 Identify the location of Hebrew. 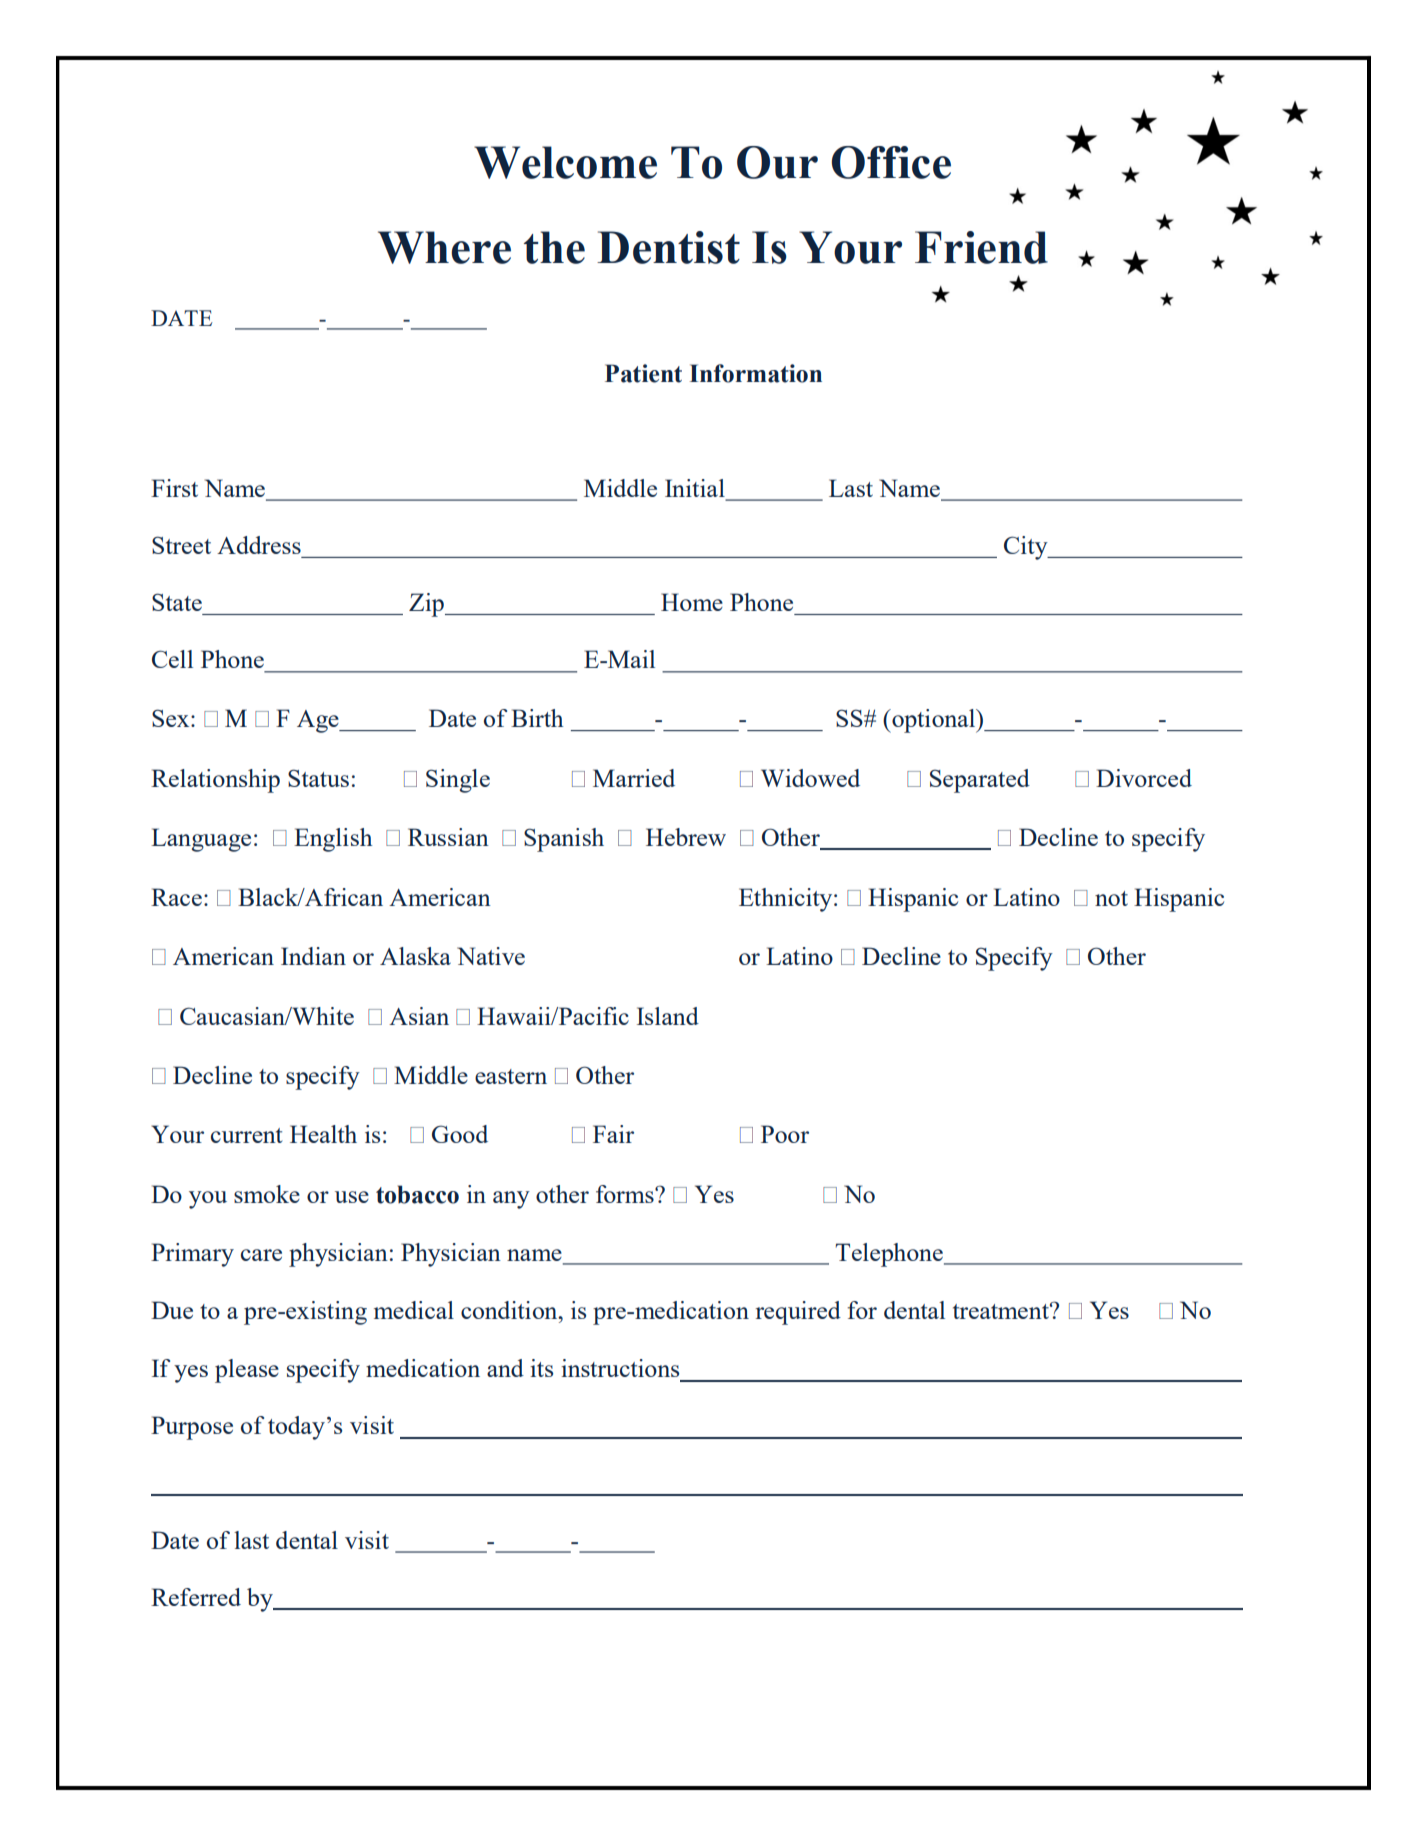
(686, 837).
